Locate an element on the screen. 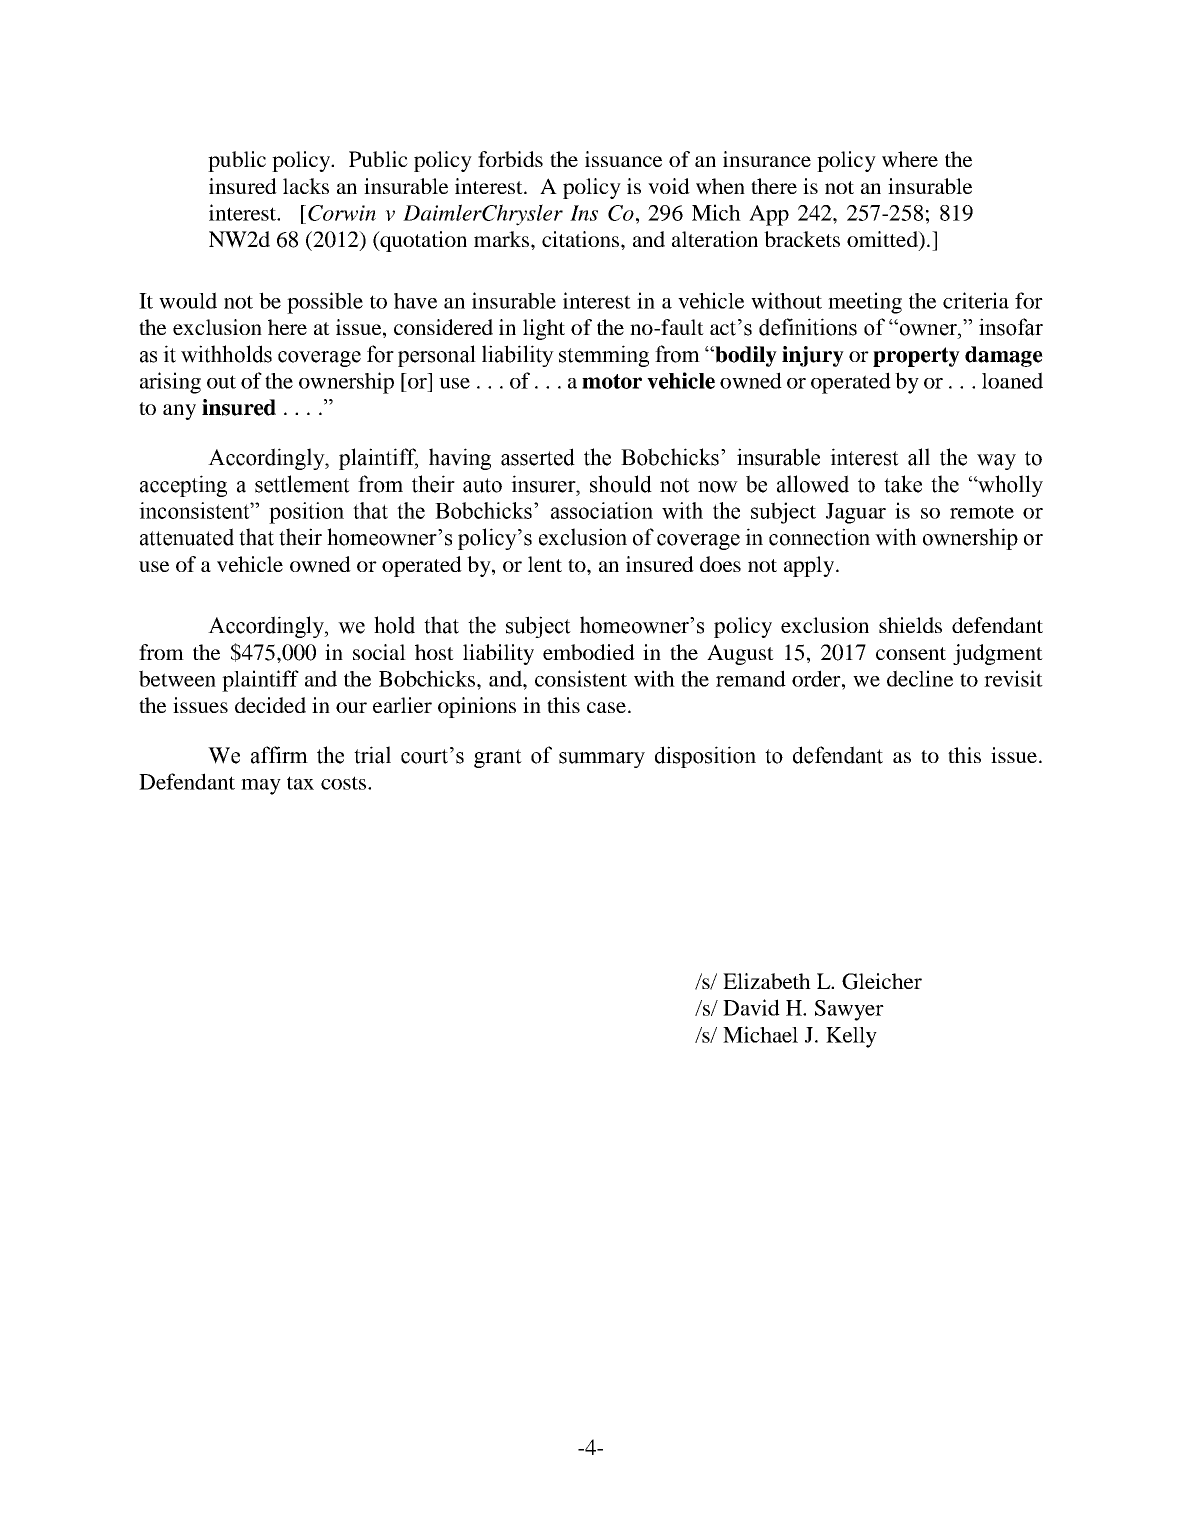 Image resolution: width=1182 pixels, height=1530 pixels. attenuated is located at coordinates (187, 537).
